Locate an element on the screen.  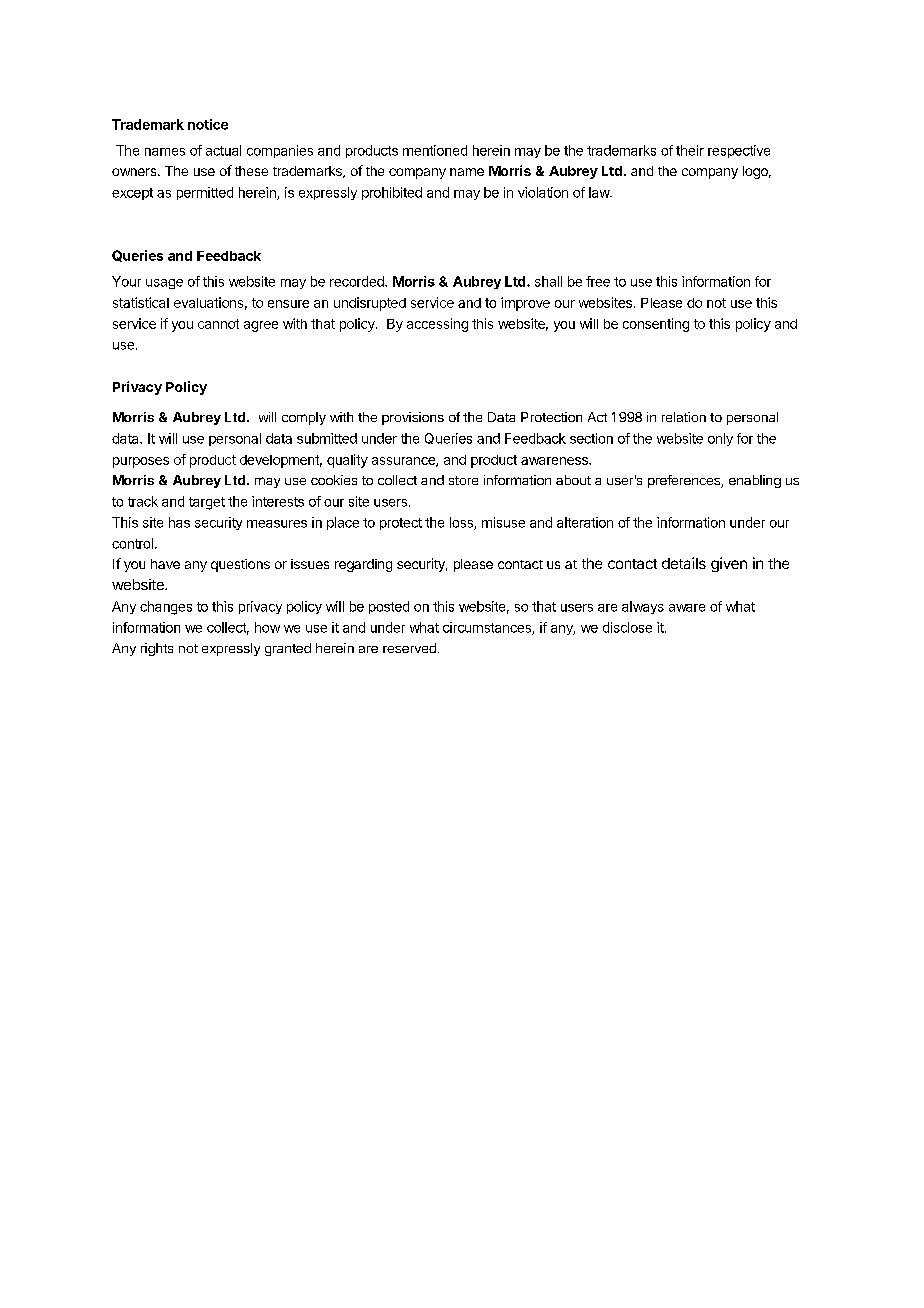
rights is located at coordinates (157, 649).
